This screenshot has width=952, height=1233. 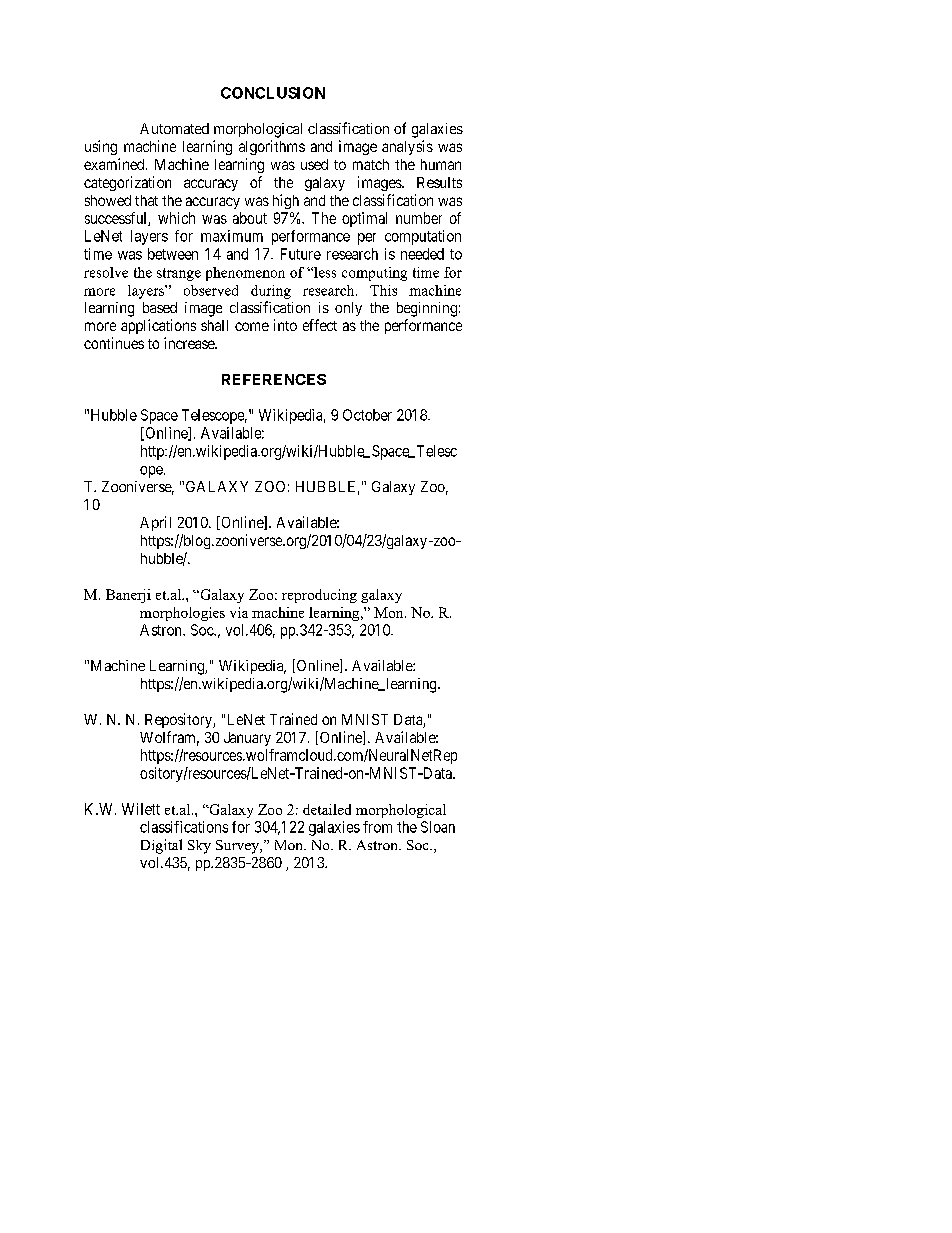 What do you see at coordinates (273, 93) in the screenshot?
I see `CONCLUSION` at bounding box center [273, 93].
